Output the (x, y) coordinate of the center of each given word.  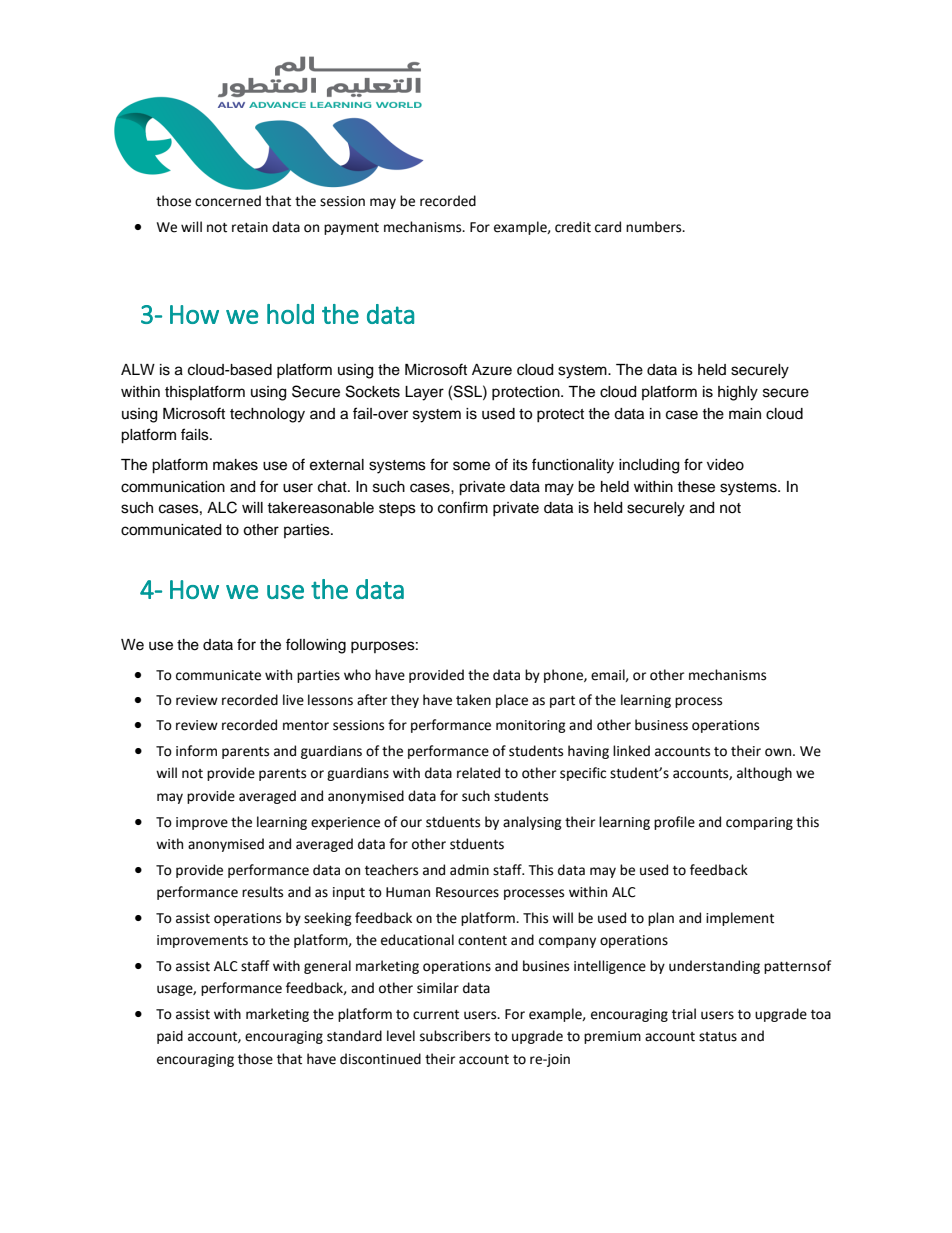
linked (631, 751)
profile (674, 823)
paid (170, 1037)
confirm (463, 507)
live (293, 700)
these (696, 487)
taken (473, 700)
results (262, 892)
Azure (492, 370)
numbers (655, 227)
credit (573, 227)
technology (267, 415)
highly (738, 393)
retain (250, 227)
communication (173, 487)
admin (469, 870)
